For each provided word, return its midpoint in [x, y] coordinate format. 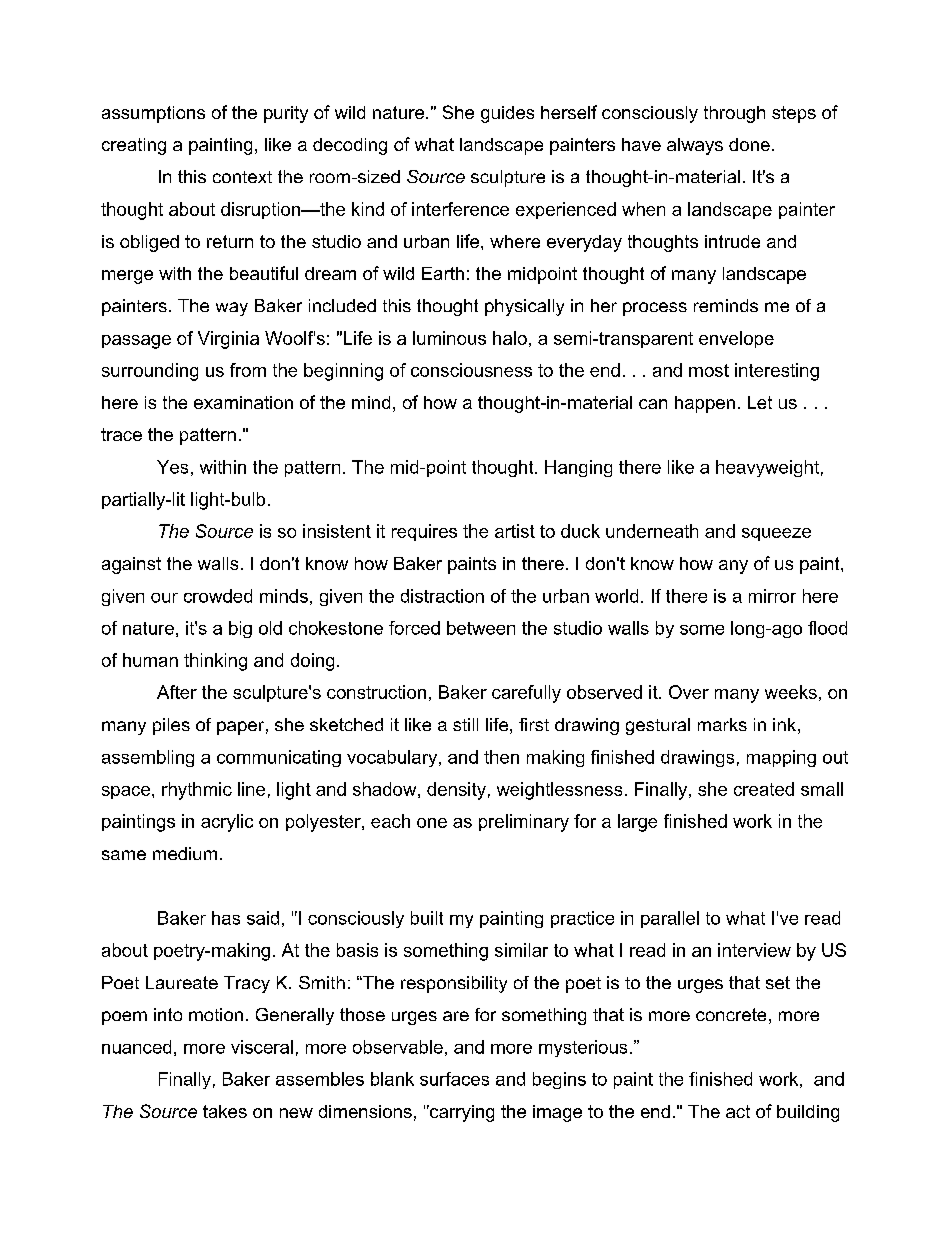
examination [243, 402]
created [764, 789]
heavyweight [767, 468]
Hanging [578, 468]
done [749, 144]
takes [225, 1111]
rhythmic [197, 791]
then [501, 757]
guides [507, 114]
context [242, 177]
